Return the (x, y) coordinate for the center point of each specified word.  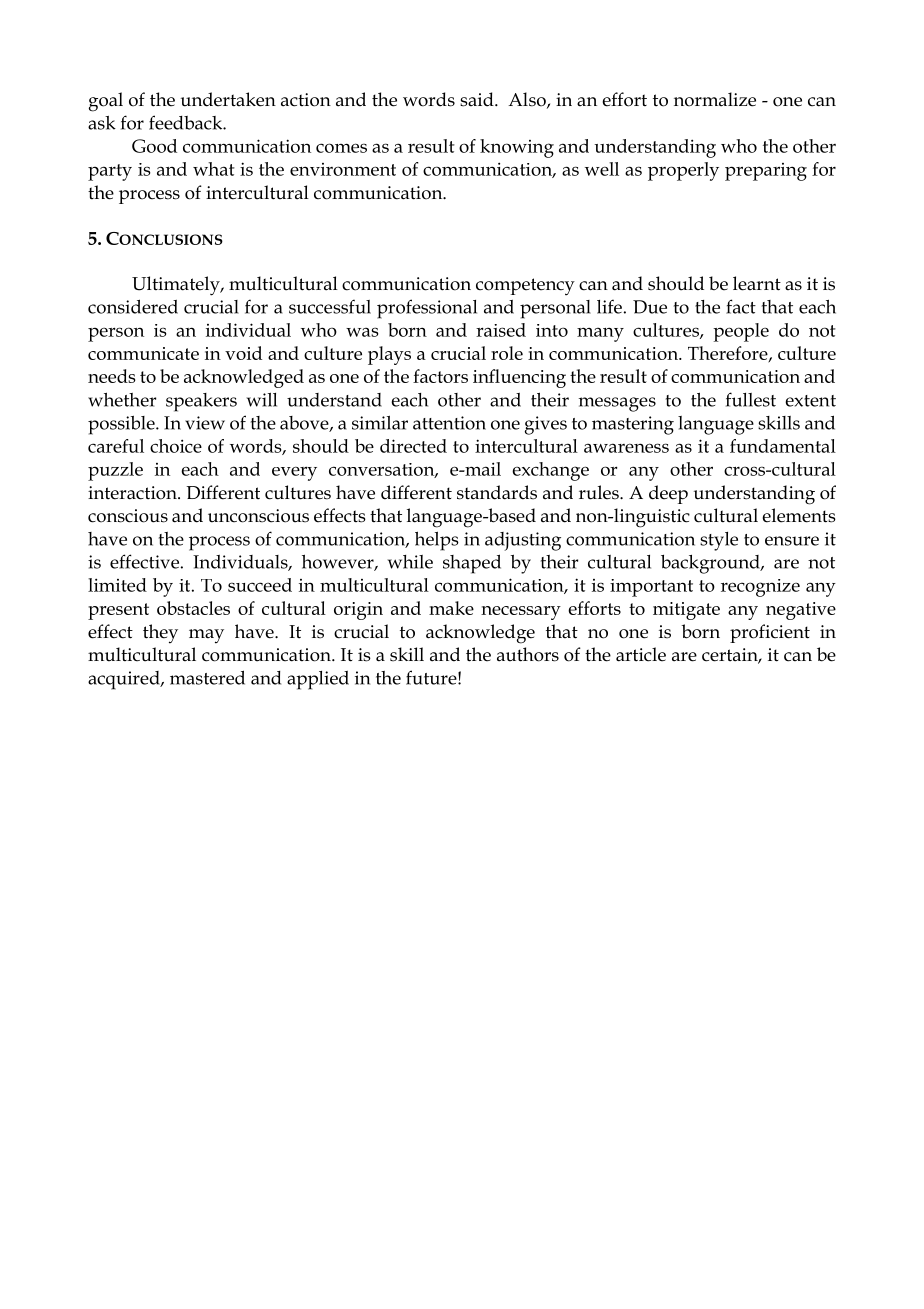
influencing (519, 378)
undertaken (228, 99)
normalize (715, 99)
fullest (751, 399)
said (478, 99)
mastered (207, 677)
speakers (201, 402)
